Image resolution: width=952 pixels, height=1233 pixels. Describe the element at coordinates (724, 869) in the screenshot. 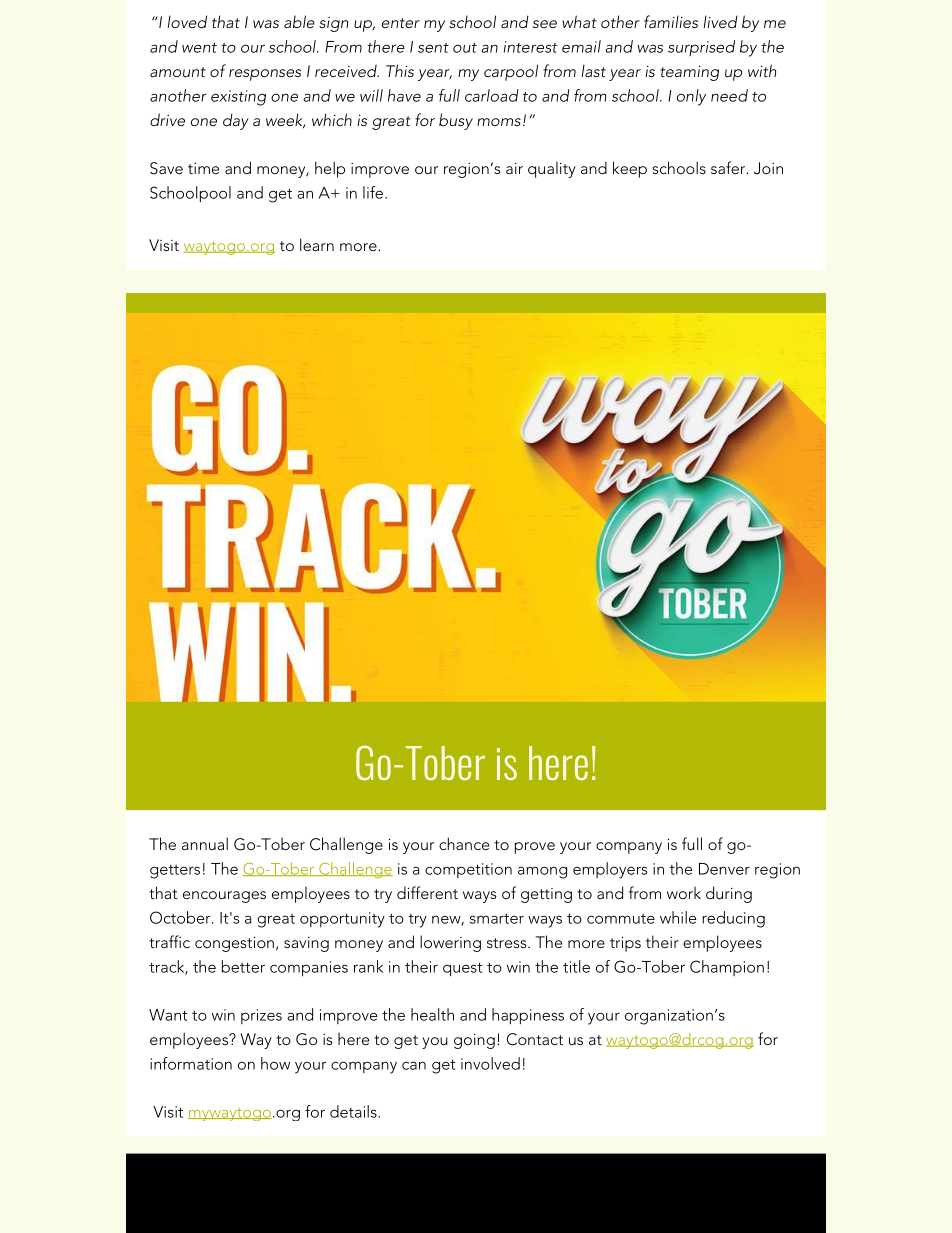

I see `Denver` at that location.
